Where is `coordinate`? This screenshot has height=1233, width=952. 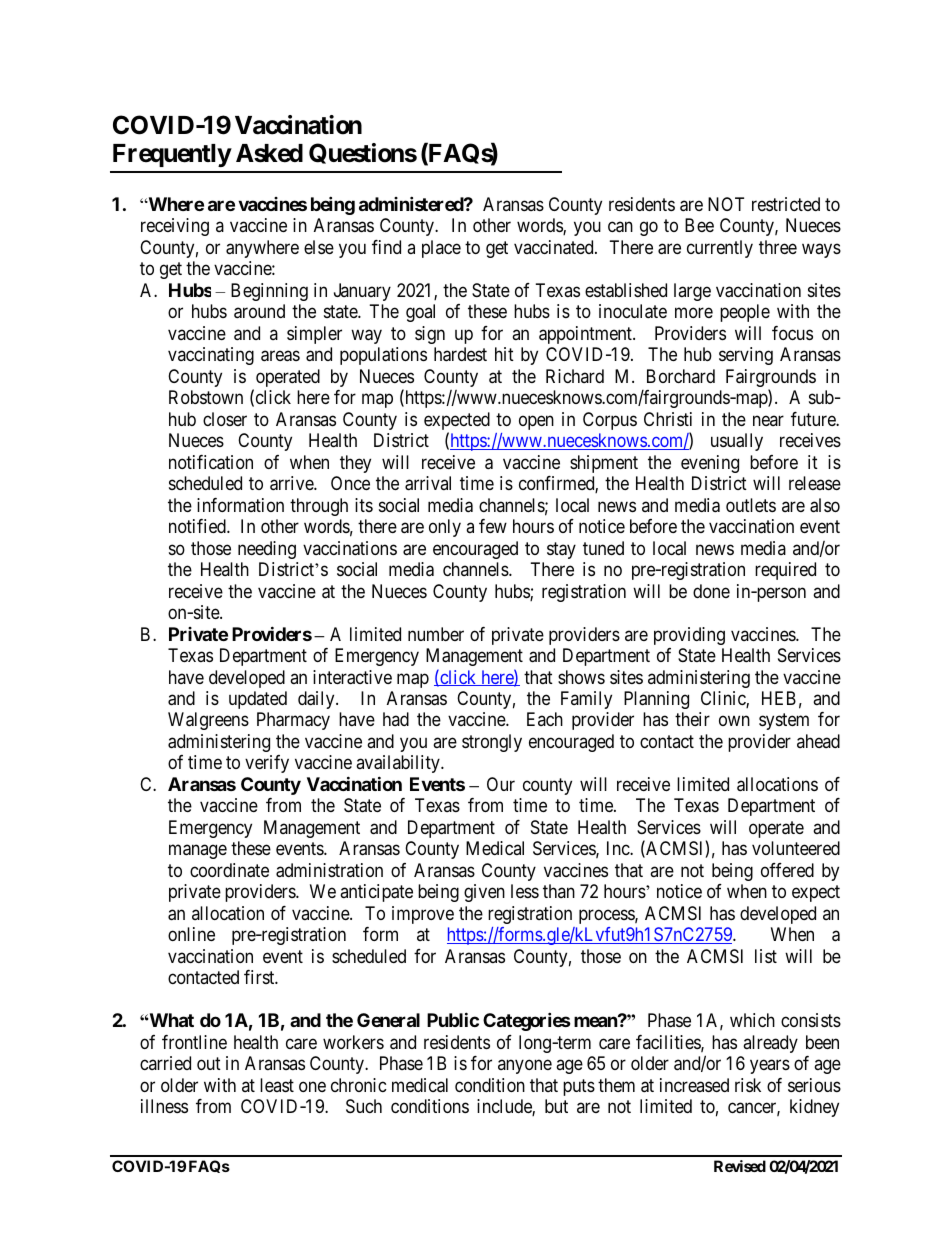 coordinate is located at coordinates (229, 870).
